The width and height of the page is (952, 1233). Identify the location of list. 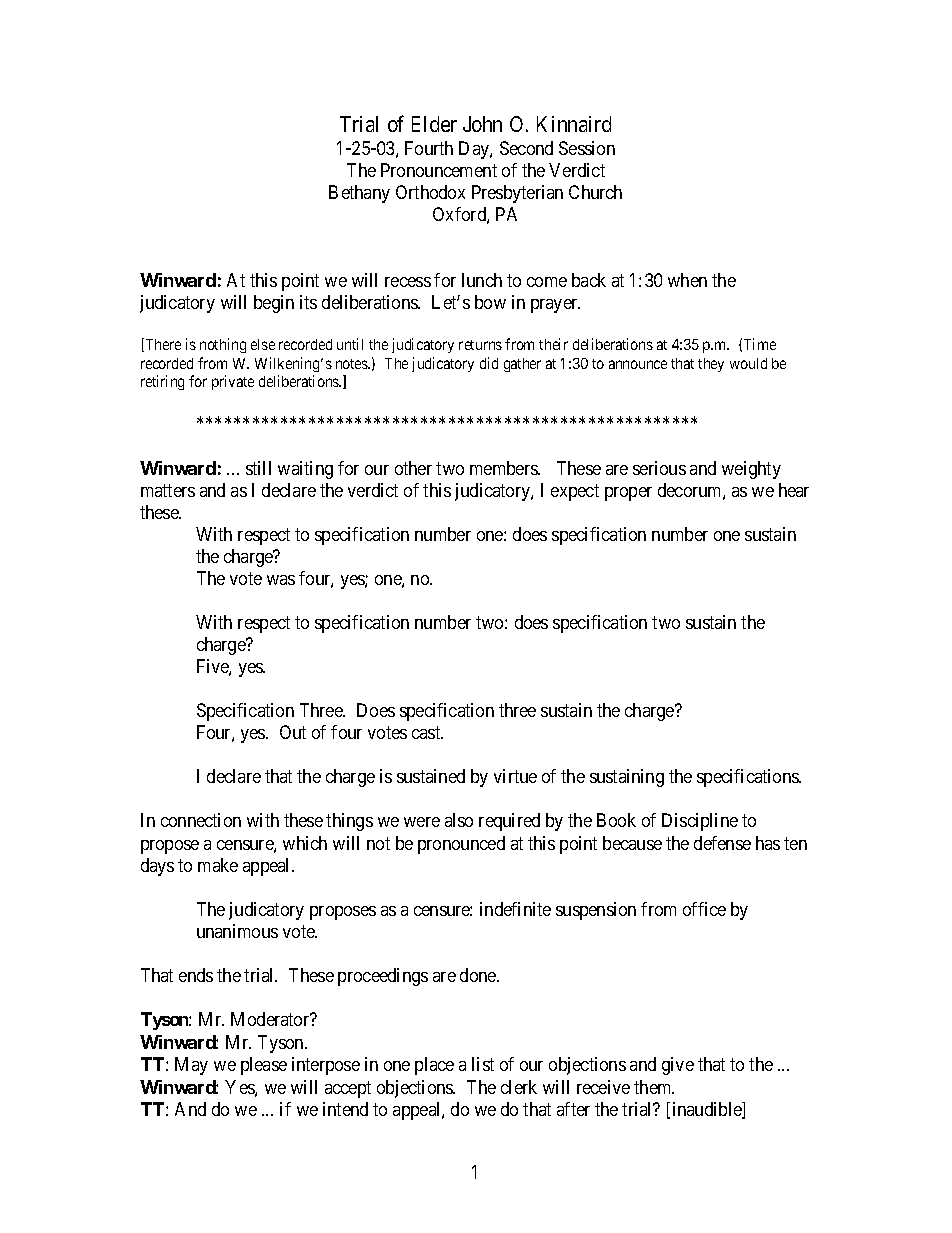
(483, 1064).
